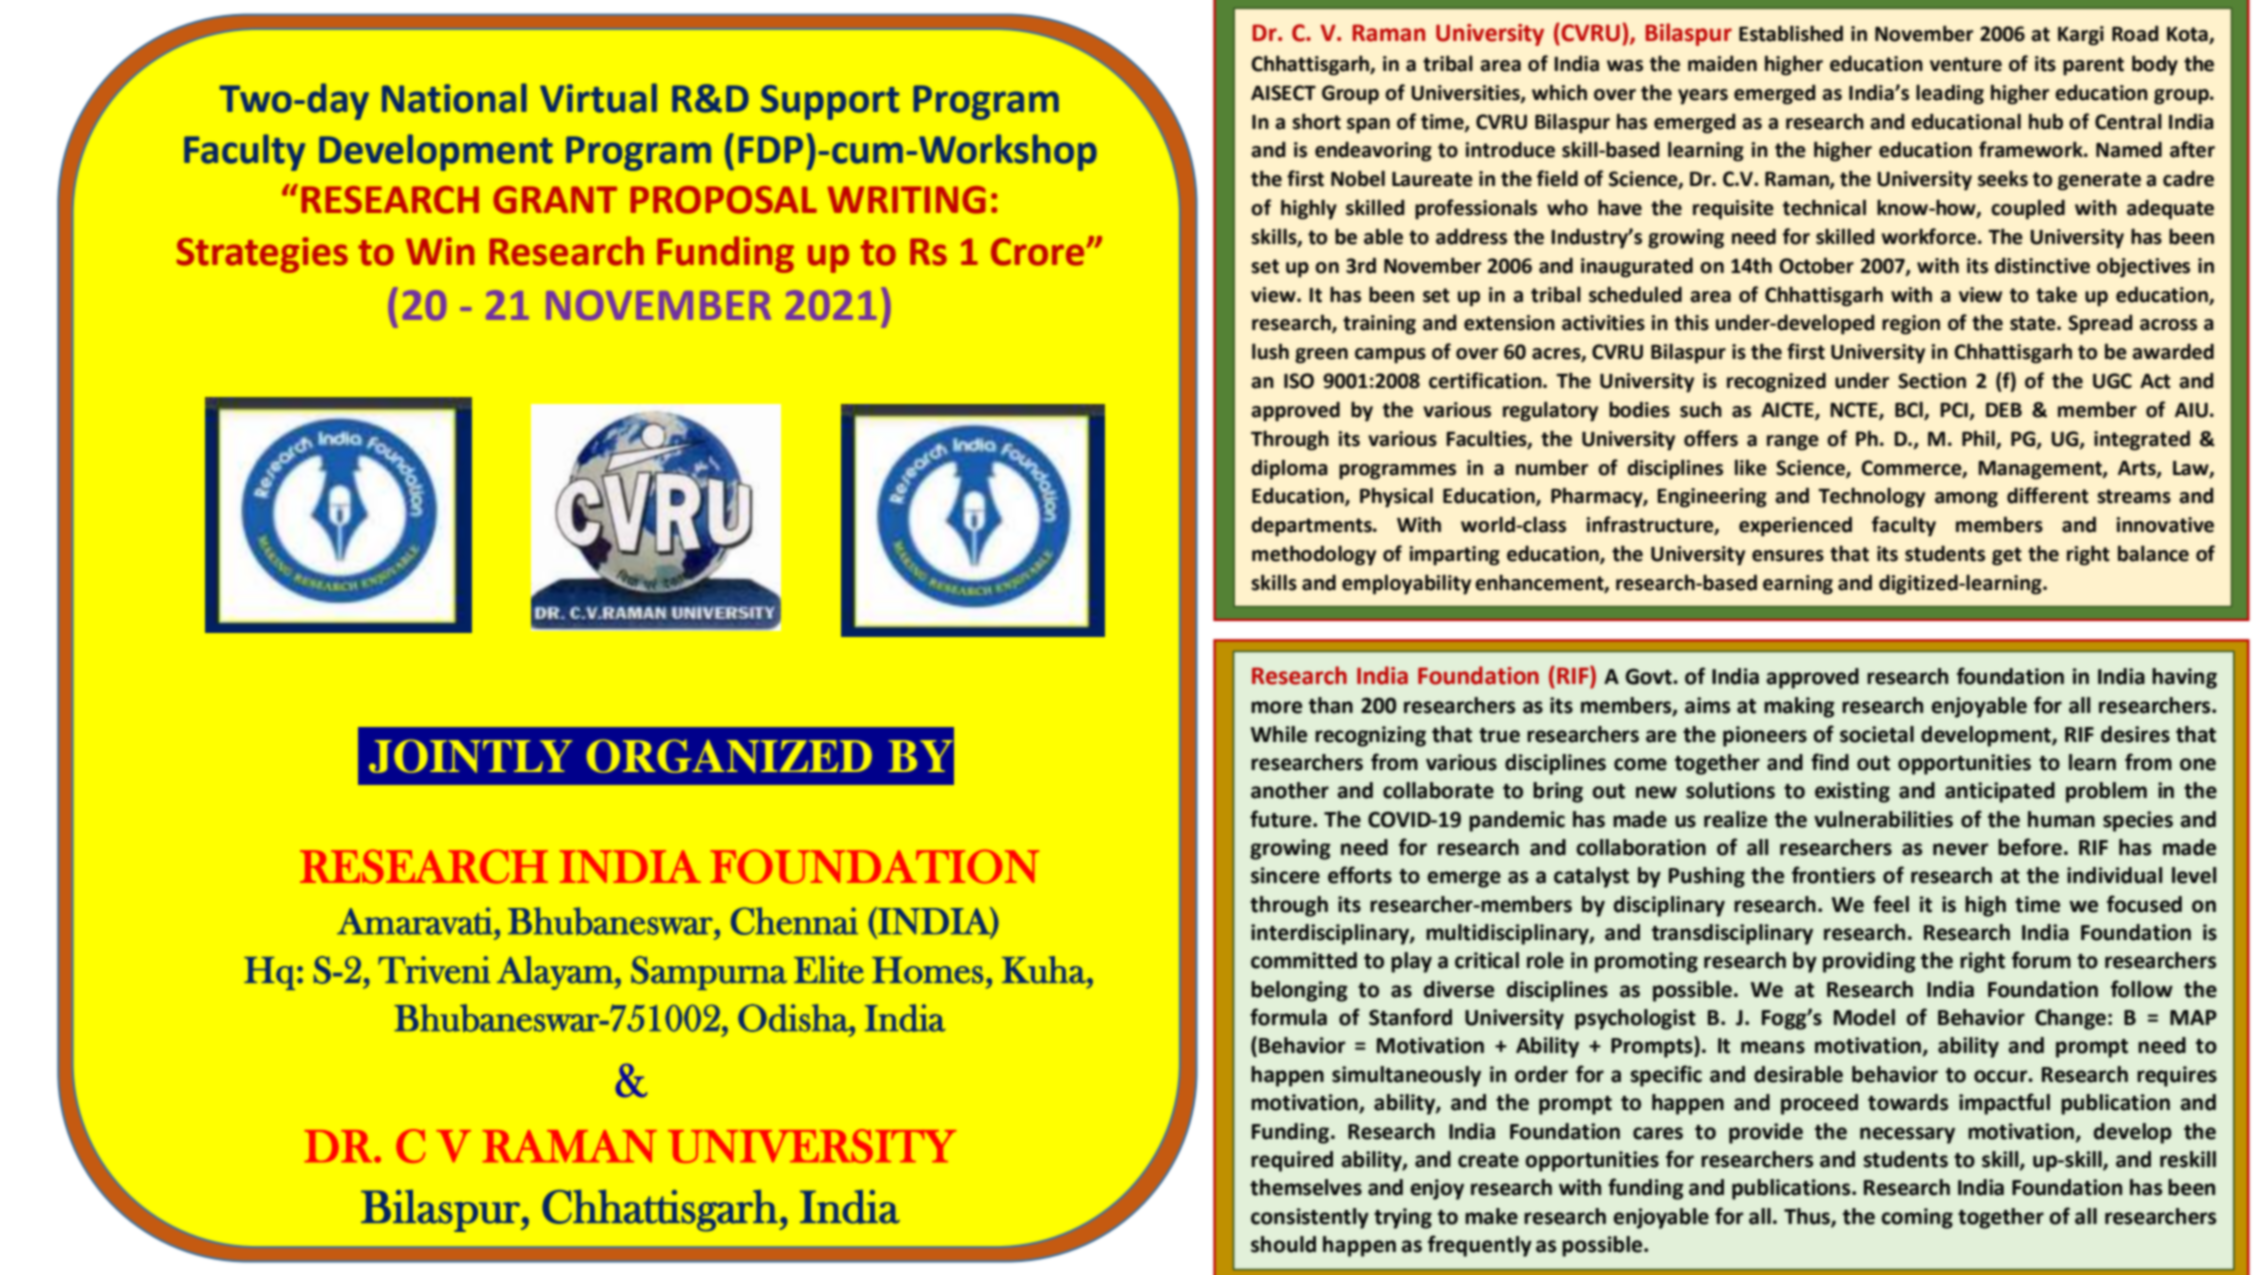  Describe the element at coordinates (1403, 1218) in the image. I see `trying` at that location.
